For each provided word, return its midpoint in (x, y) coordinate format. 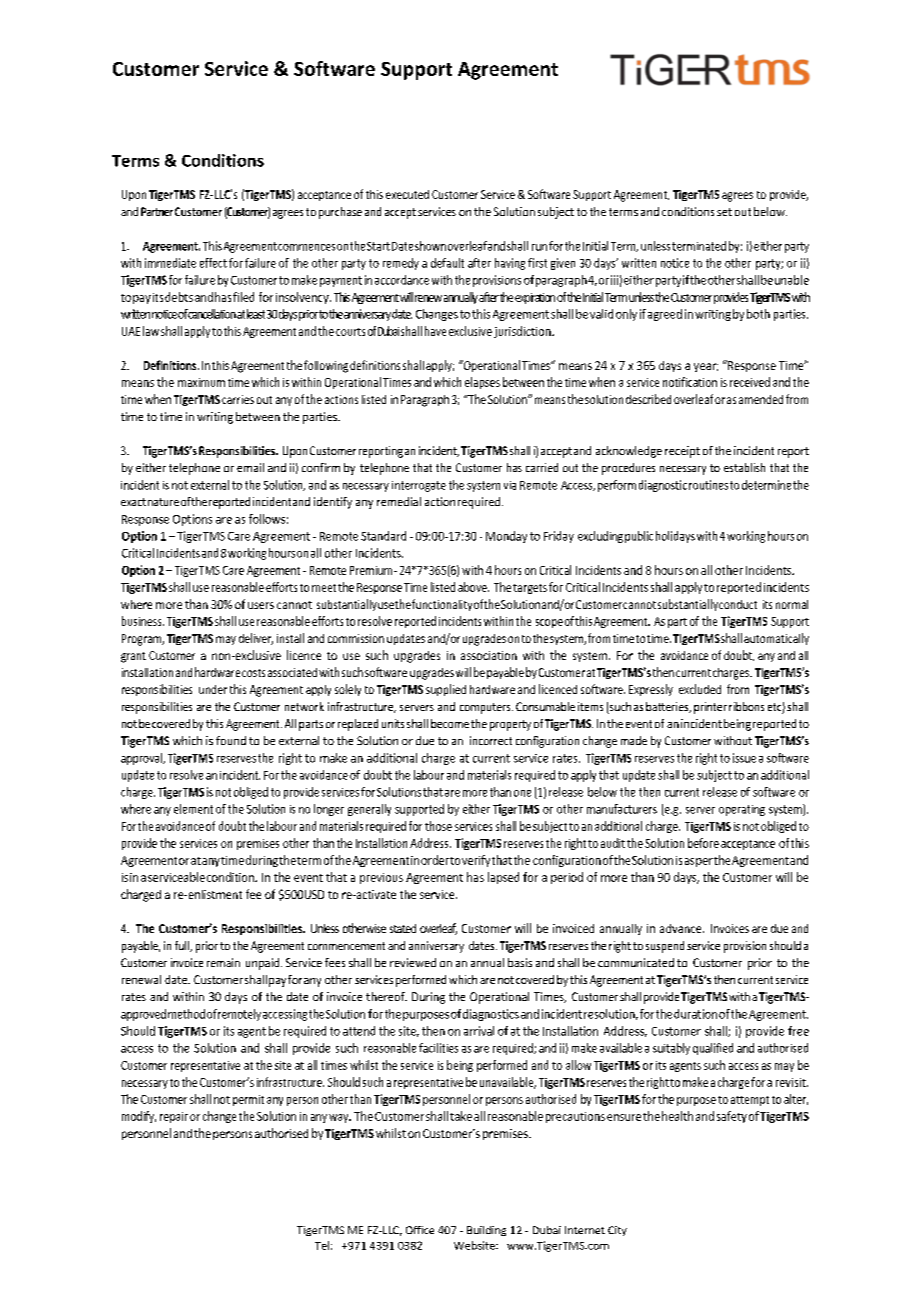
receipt (682, 452)
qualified (713, 1049)
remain (223, 962)
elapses (482, 383)
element (193, 809)
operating (742, 810)
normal (792, 604)
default (447, 263)
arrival (479, 1031)
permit (248, 1100)
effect (213, 263)
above (473, 587)
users (261, 605)
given (563, 264)
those (438, 826)
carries (238, 399)
